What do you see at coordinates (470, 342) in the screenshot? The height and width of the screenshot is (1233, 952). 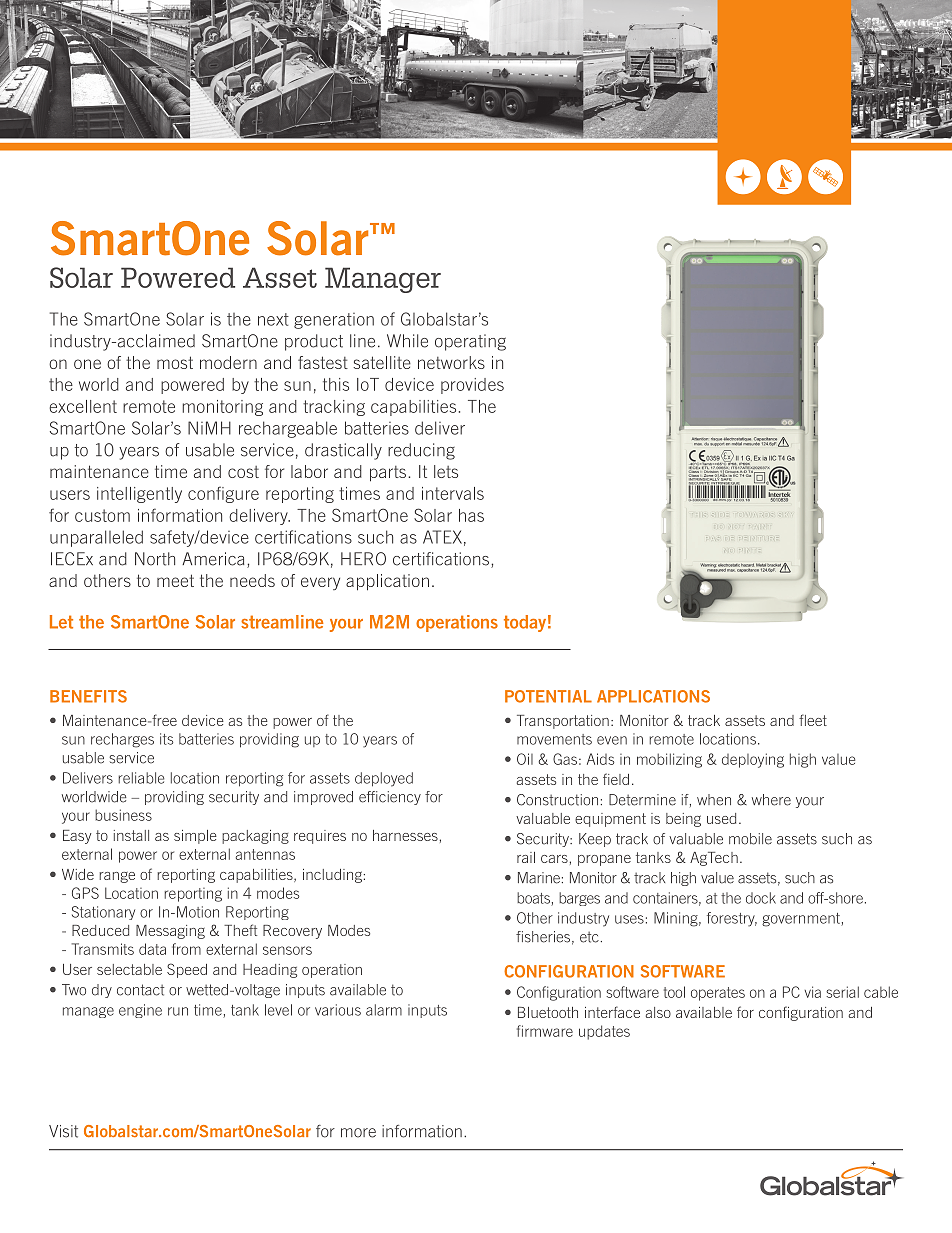 I see `operating` at bounding box center [470, 342].
